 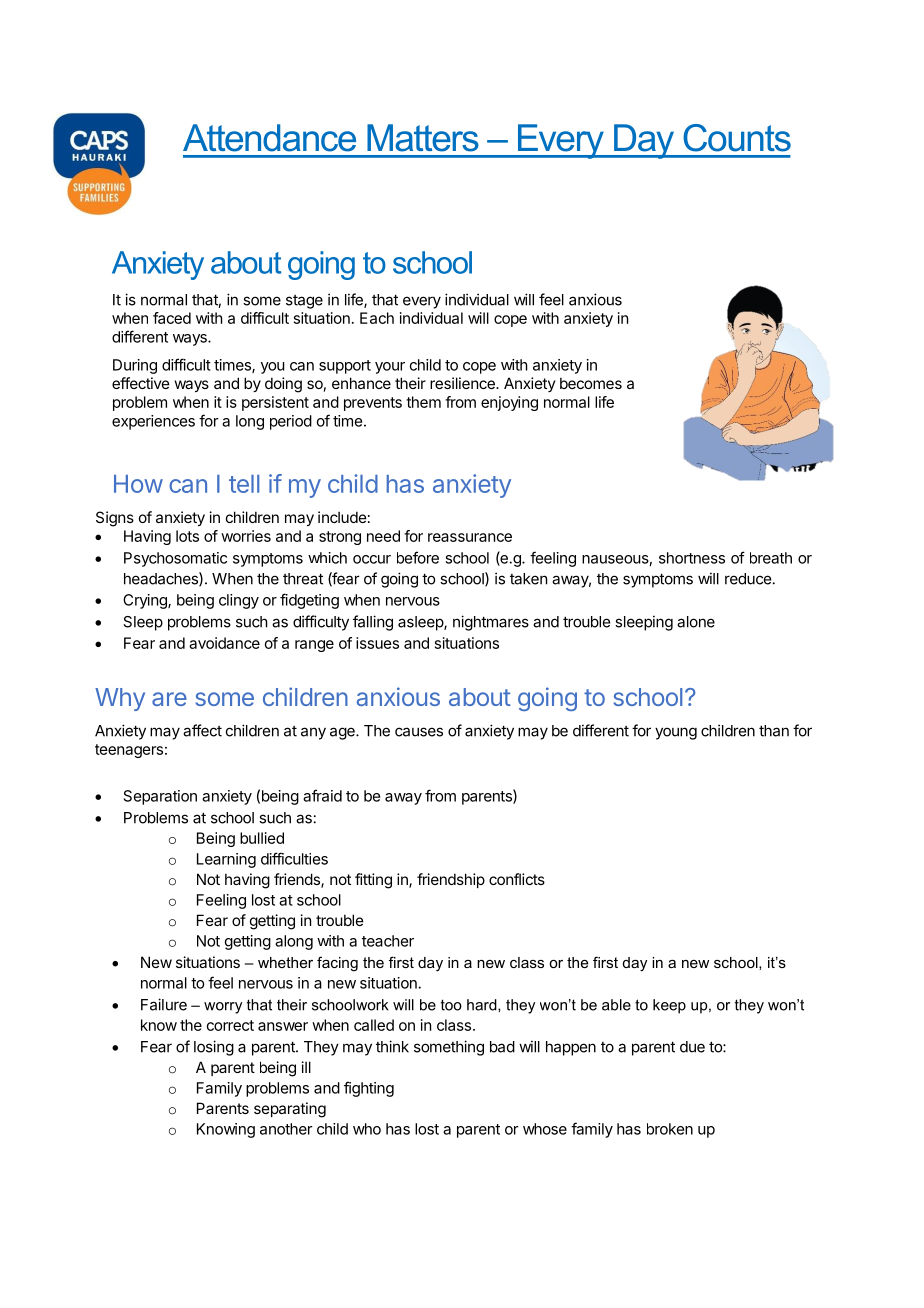 What do you see at coordinates (269, 138) in the image?
I see `Attendance` at bounding box center [269, 138].
